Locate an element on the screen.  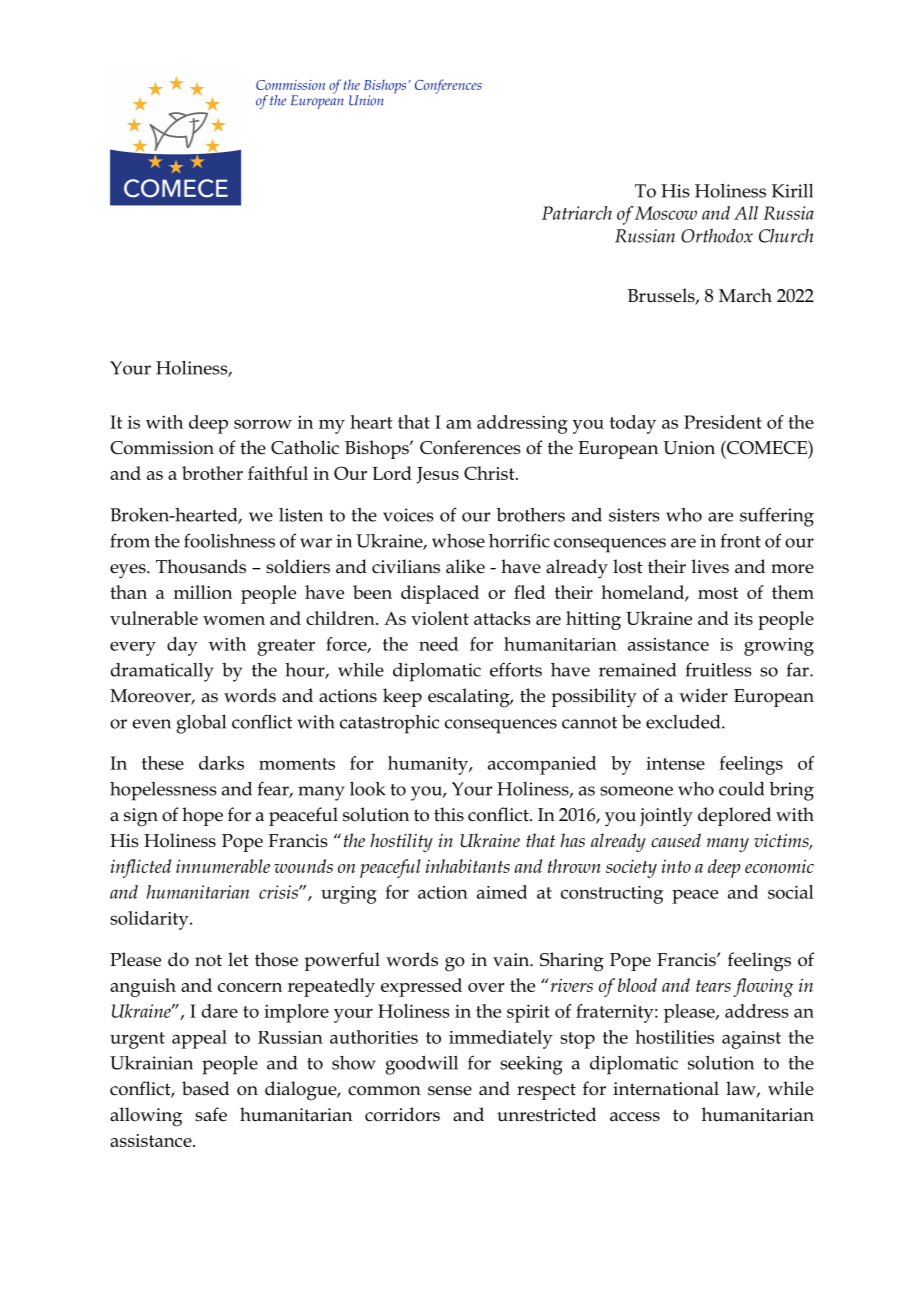
based is located at coordinates (205, 1088).
